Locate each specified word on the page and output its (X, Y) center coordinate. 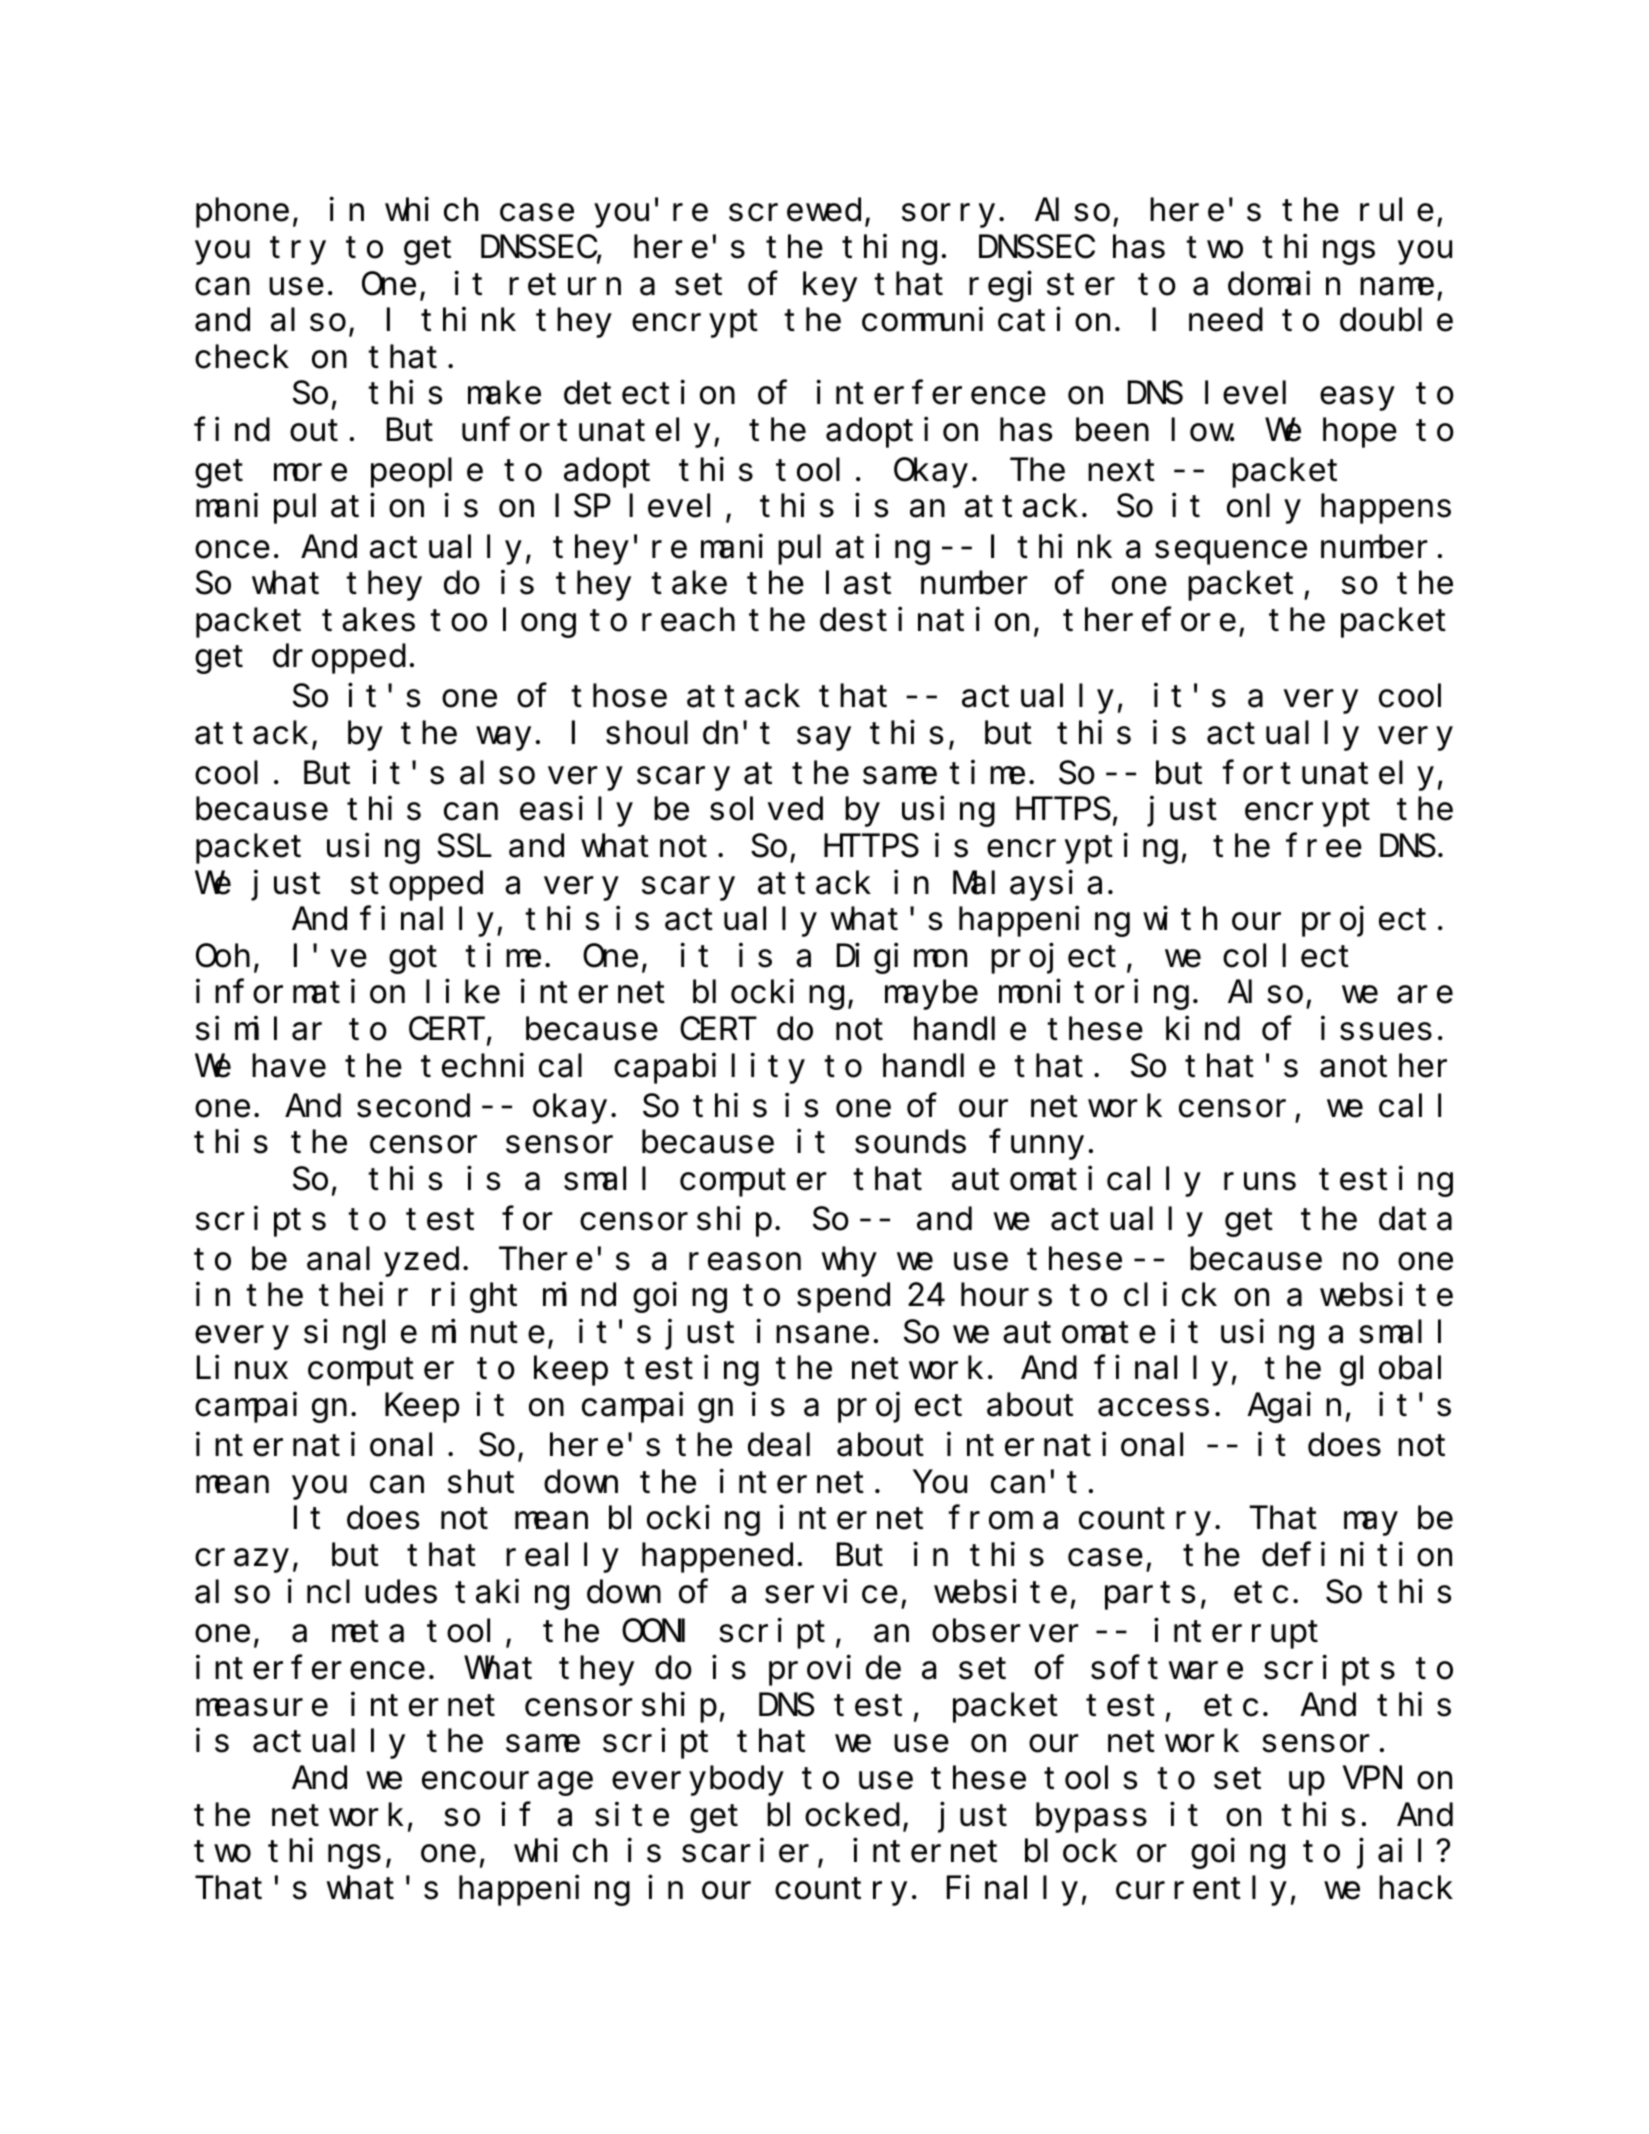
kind (1203, 1029)
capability (709, 1069)
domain (1284, 283)
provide (835, 1671)
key (830, 287)
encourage (507, 1784)
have (289, 1066)
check (242, 357)
